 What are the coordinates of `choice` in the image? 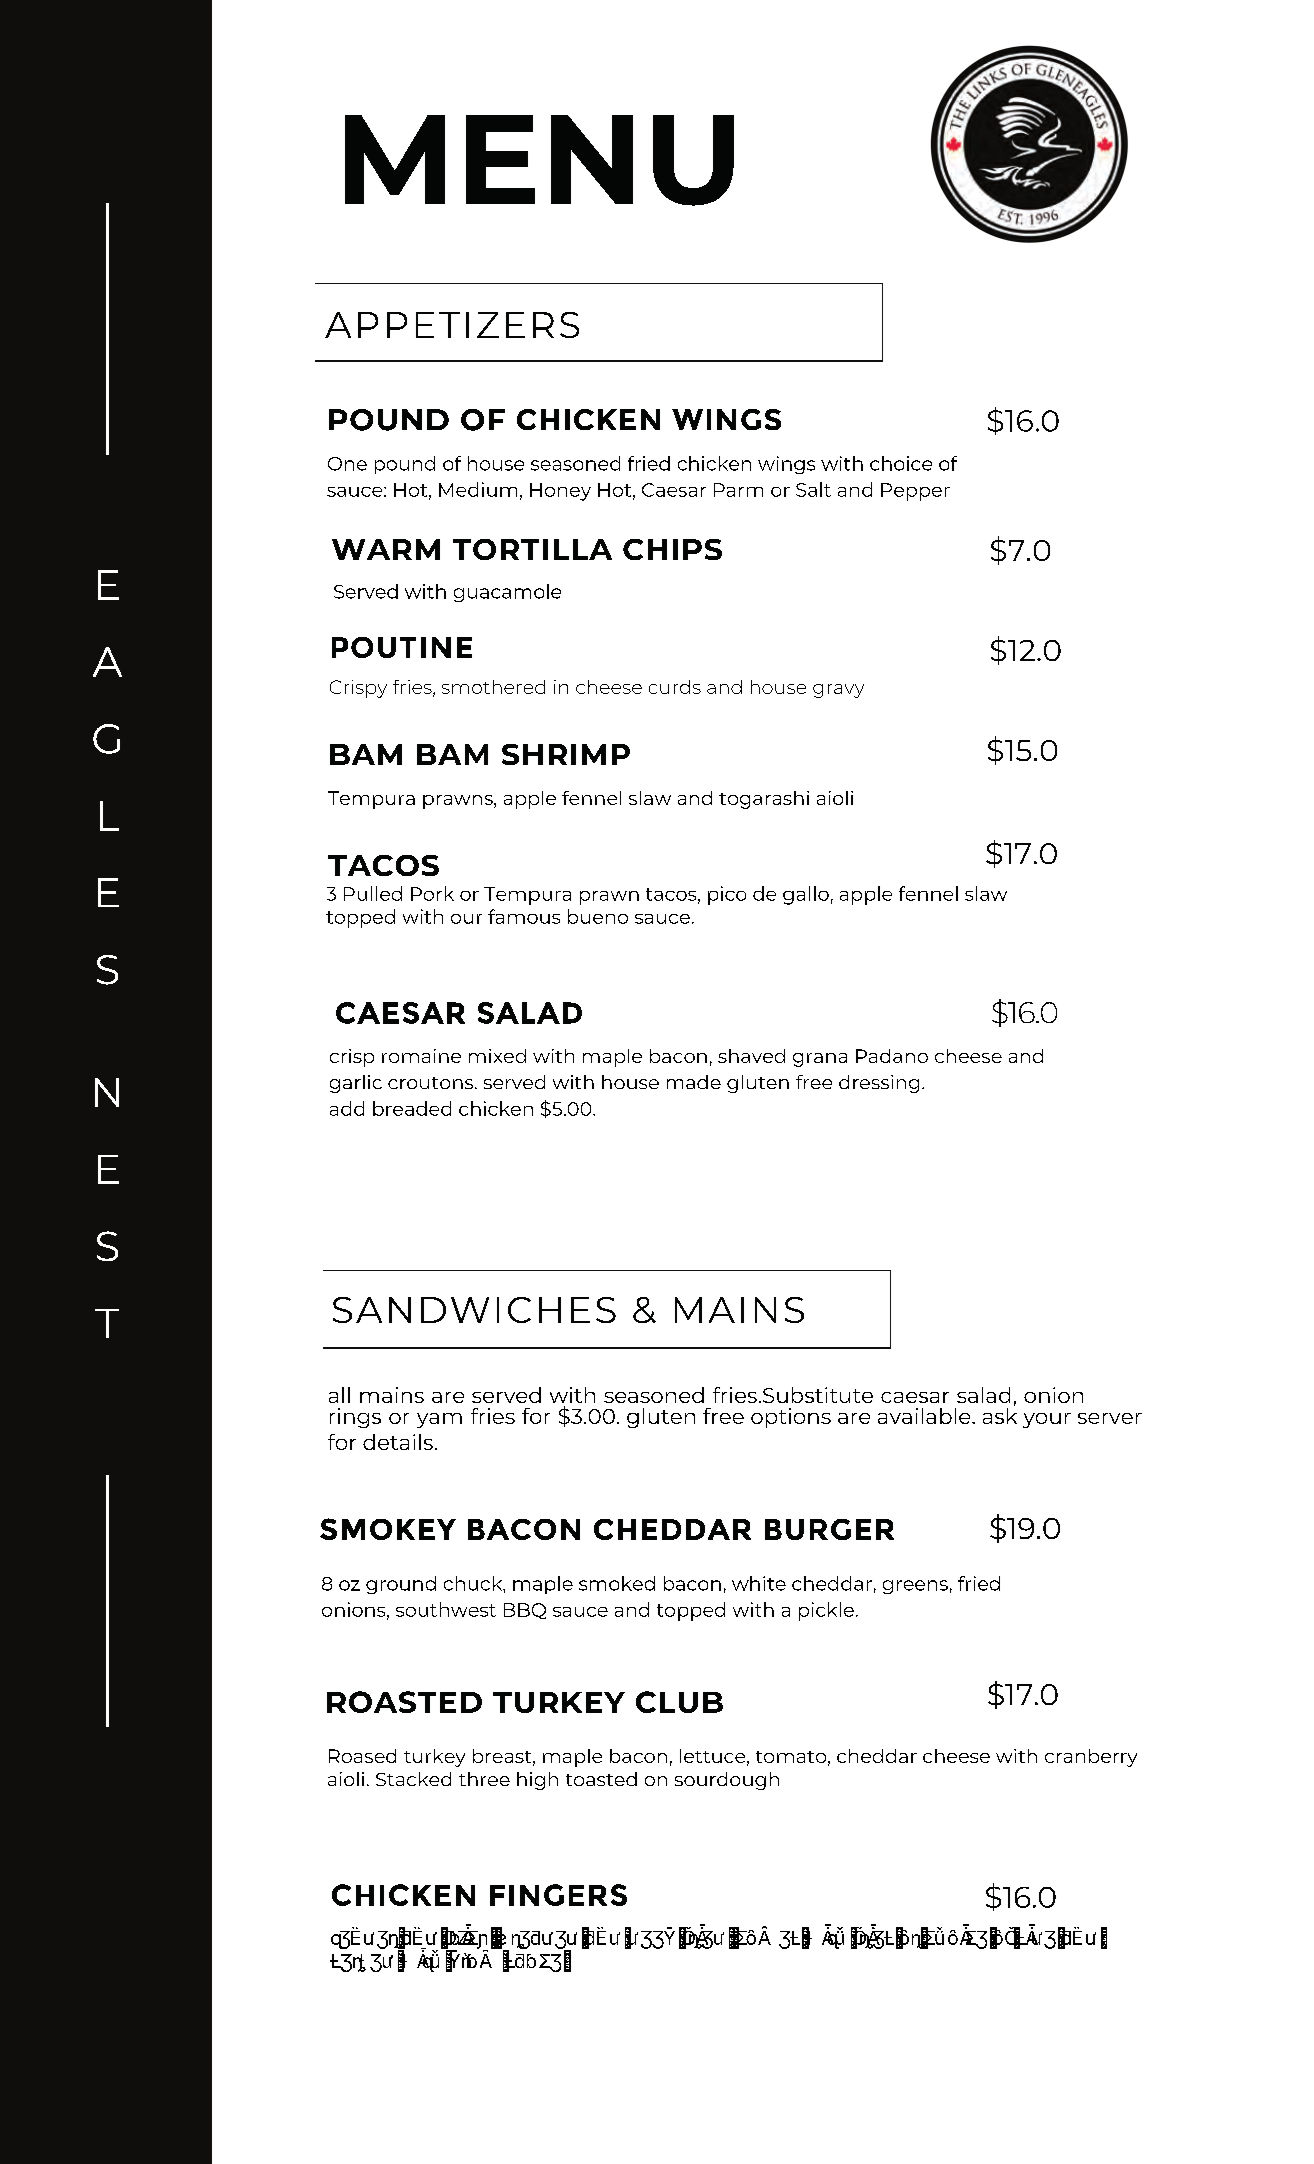 It's located at (901, 463).
